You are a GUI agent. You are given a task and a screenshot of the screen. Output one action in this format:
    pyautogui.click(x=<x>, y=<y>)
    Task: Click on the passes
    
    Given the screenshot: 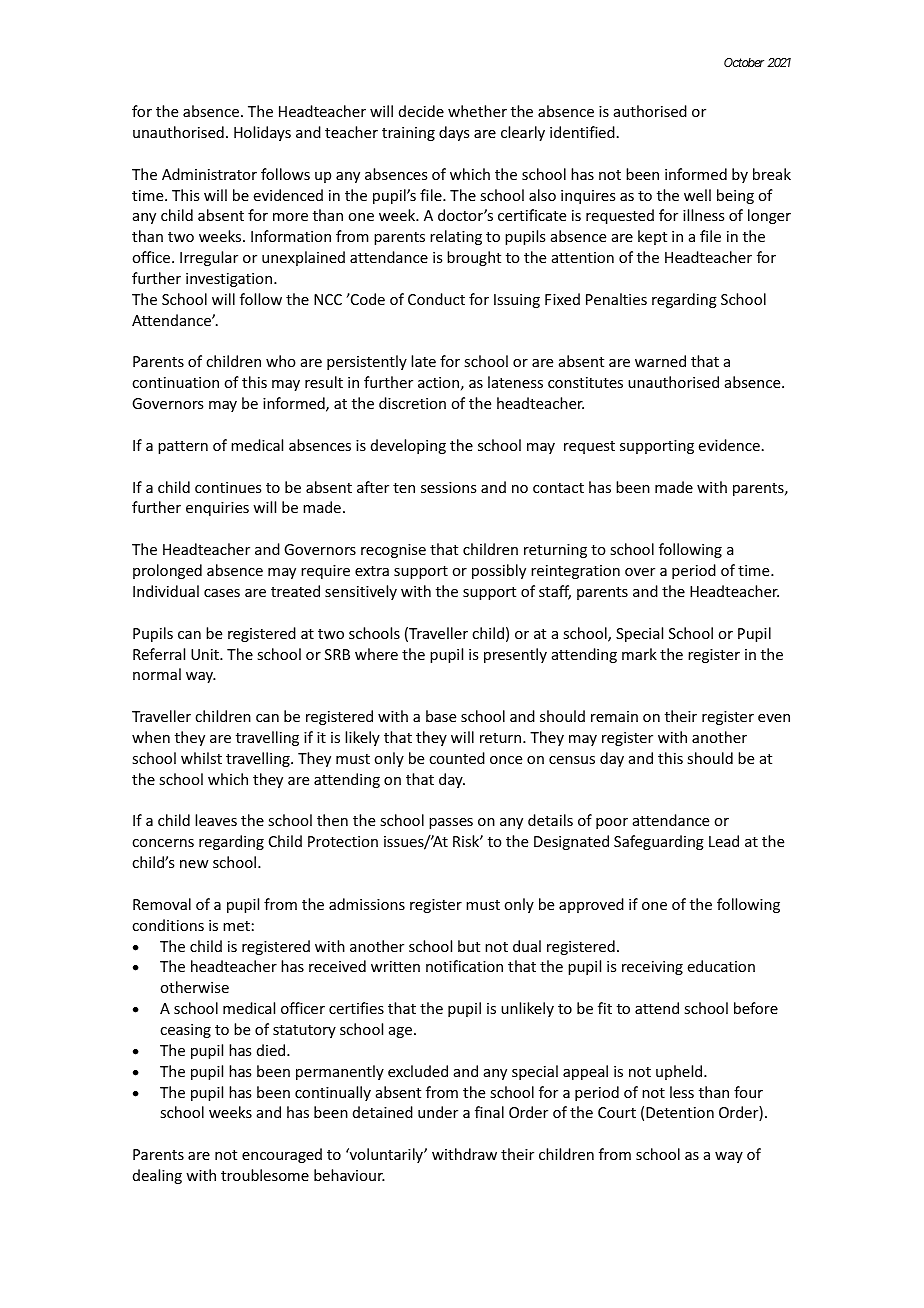 What is the action you would take?
    pyautogui.click(x=451, y=823)
